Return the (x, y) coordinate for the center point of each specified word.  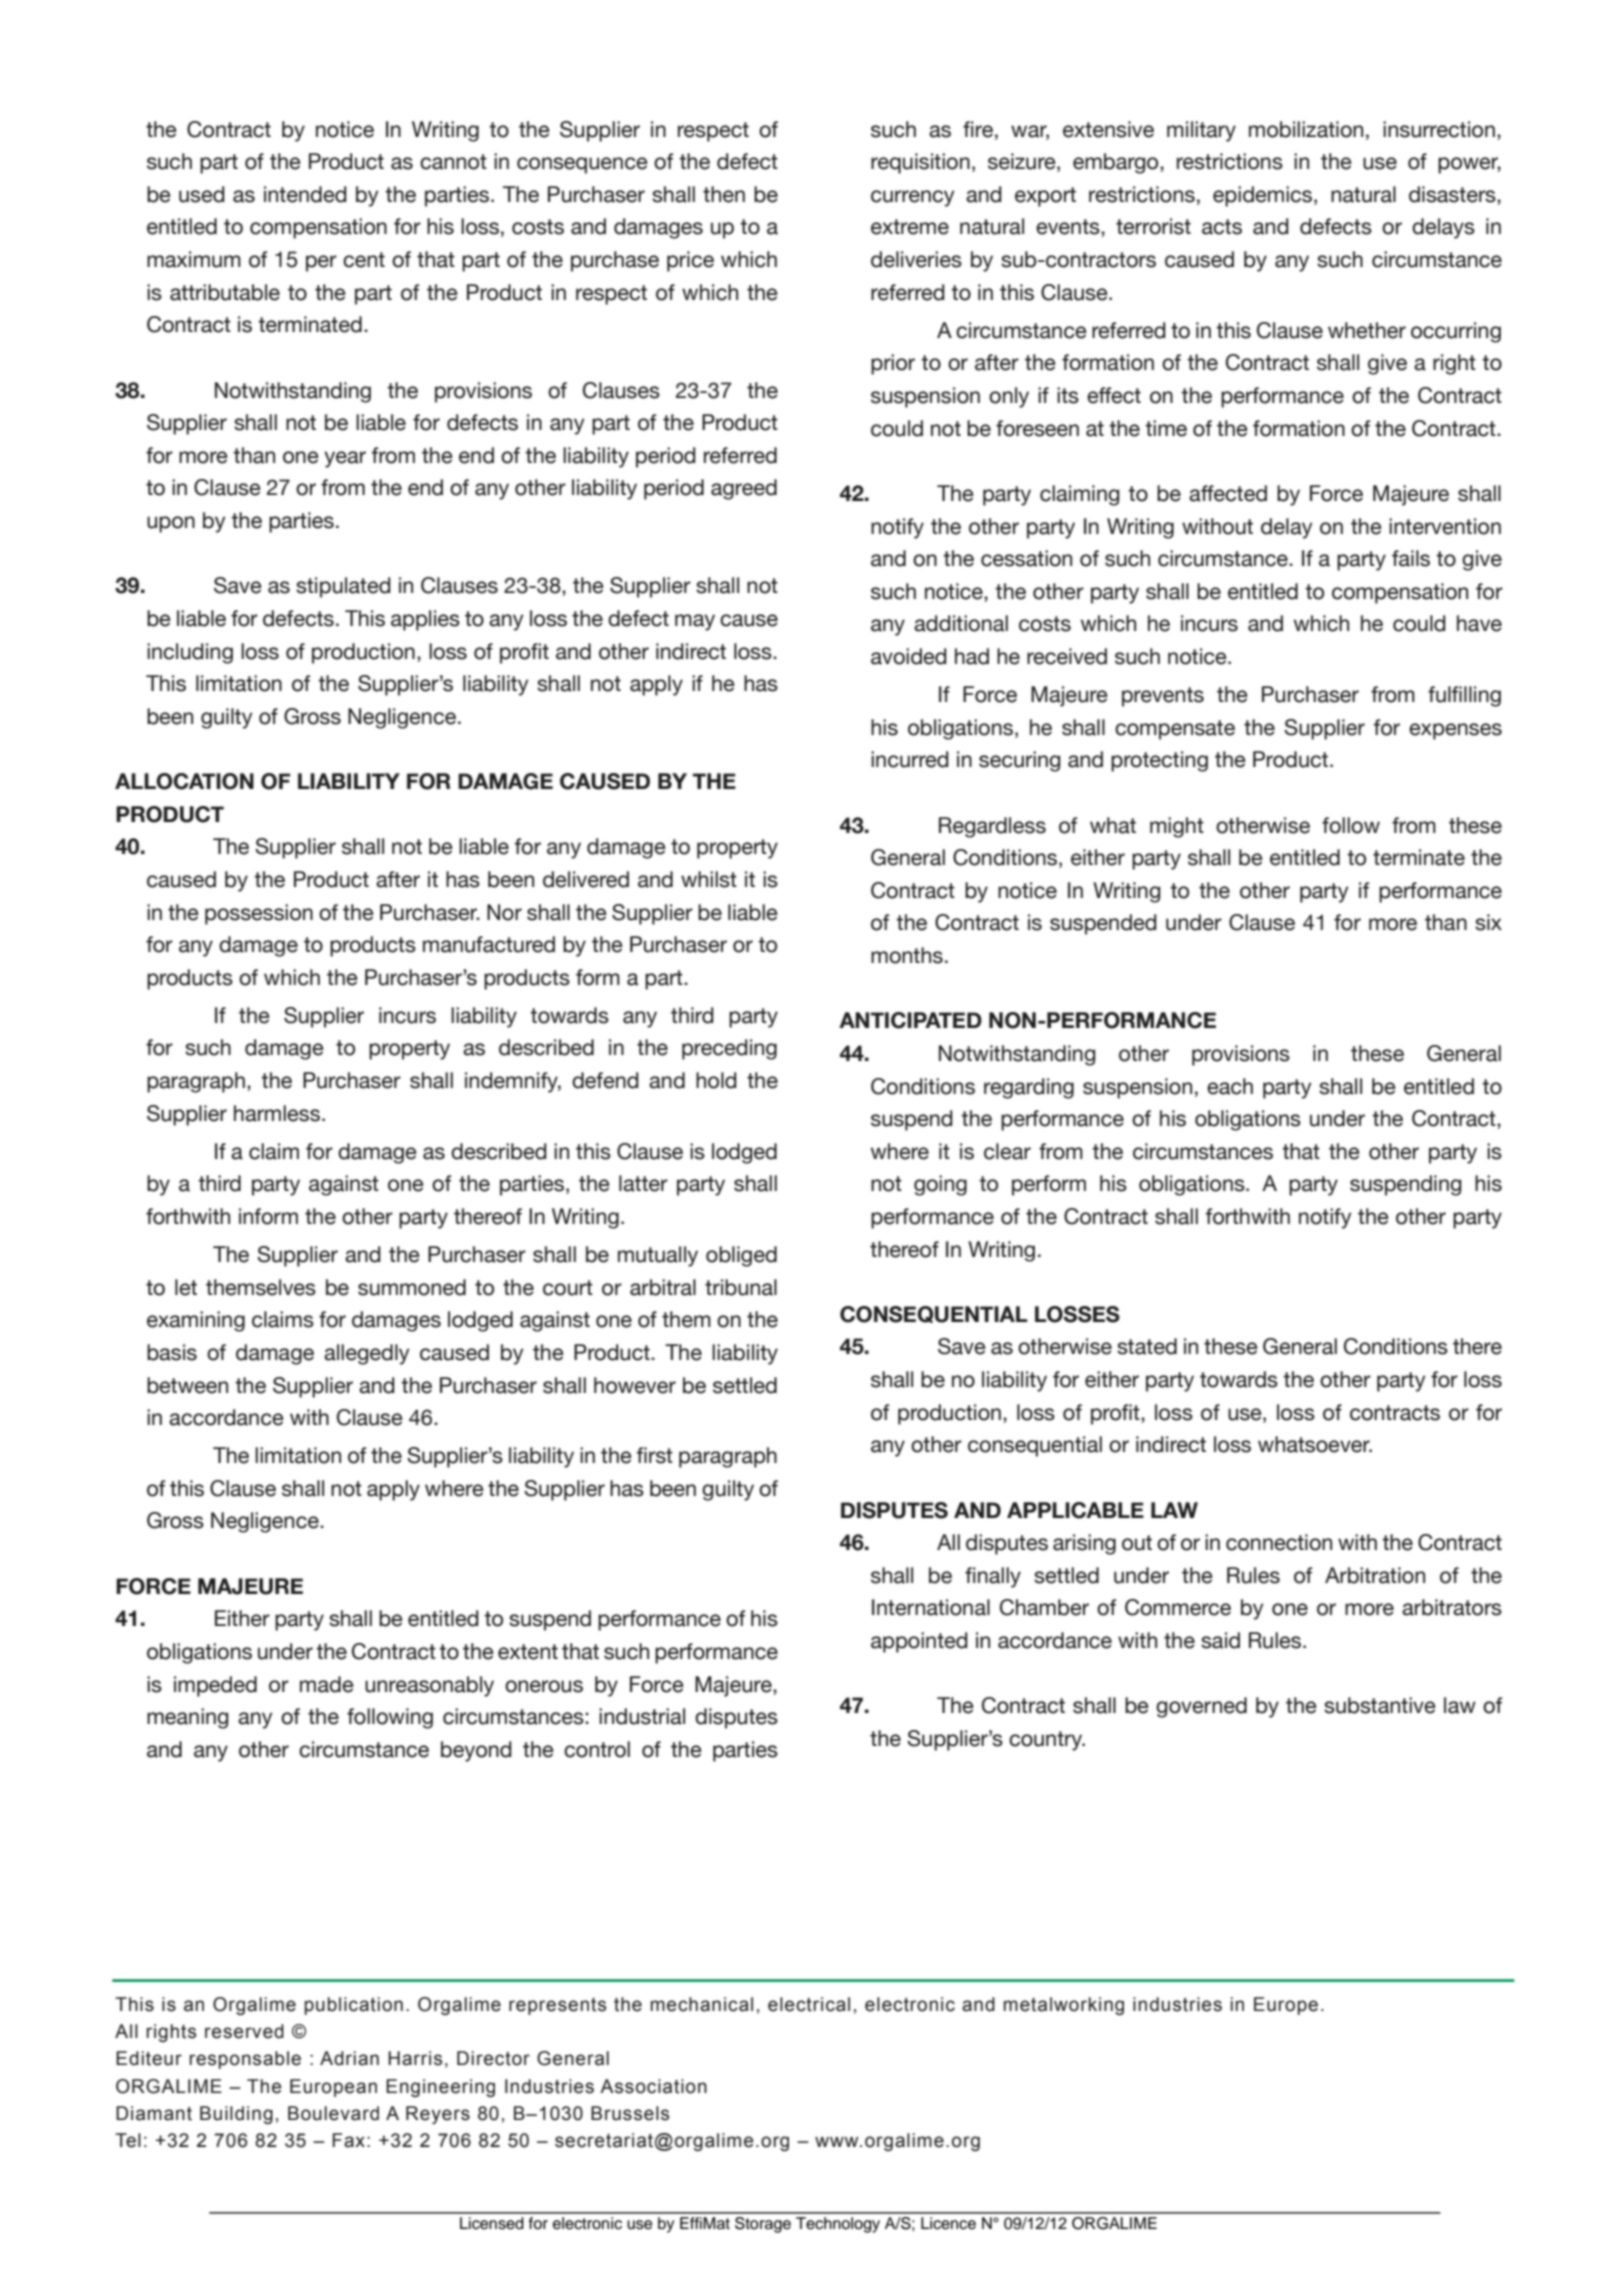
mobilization (1306, 129)
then (724, 194)
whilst (709, 879)
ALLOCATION (184, 781)
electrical (809, 2004)
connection (1279, 1542)
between (187, 1385)
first (655, 1455)
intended (305, 194)
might (1177, 827)
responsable (245, 2060)
